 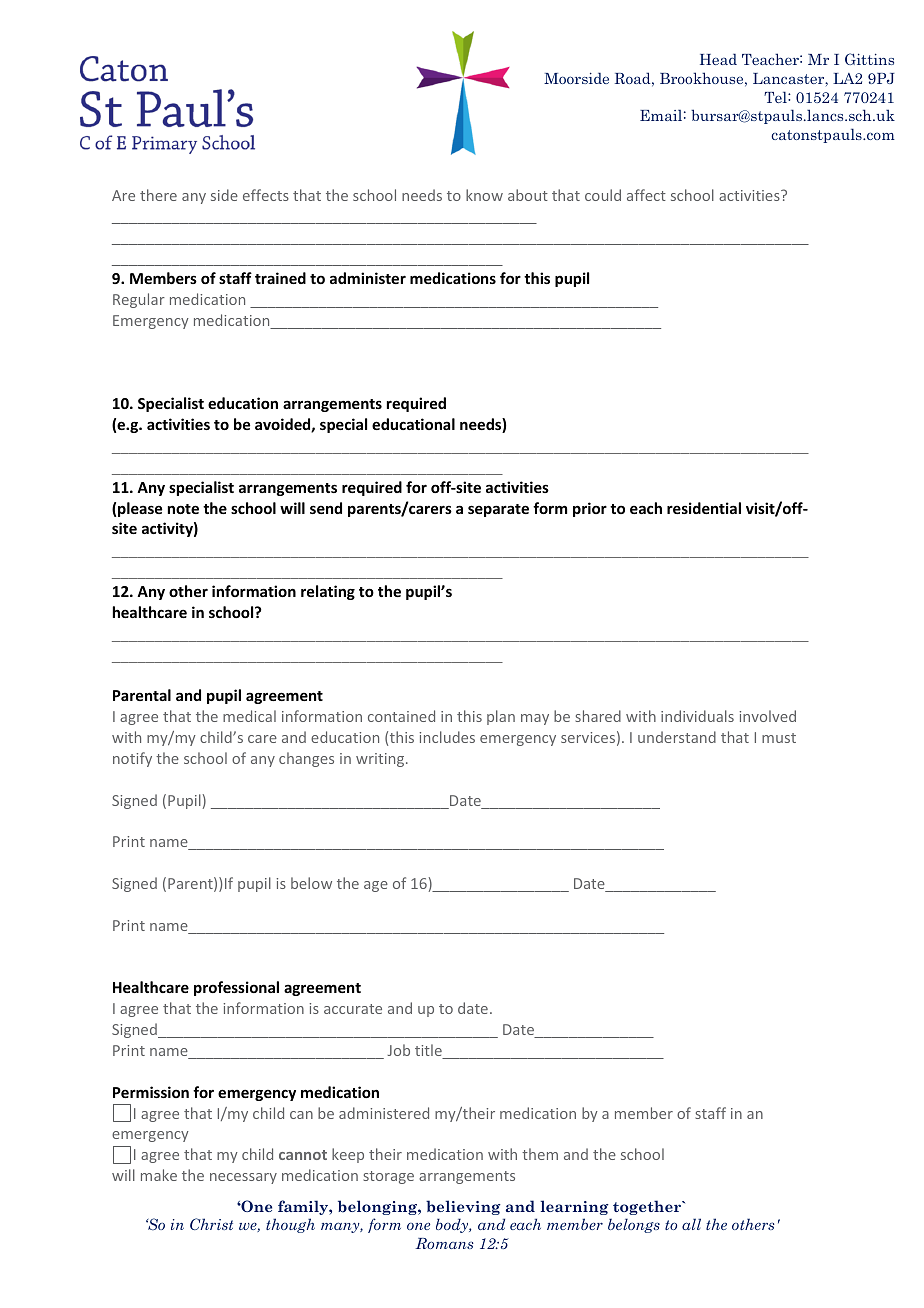 I want to click on Head, so click(x=718, y=59).
